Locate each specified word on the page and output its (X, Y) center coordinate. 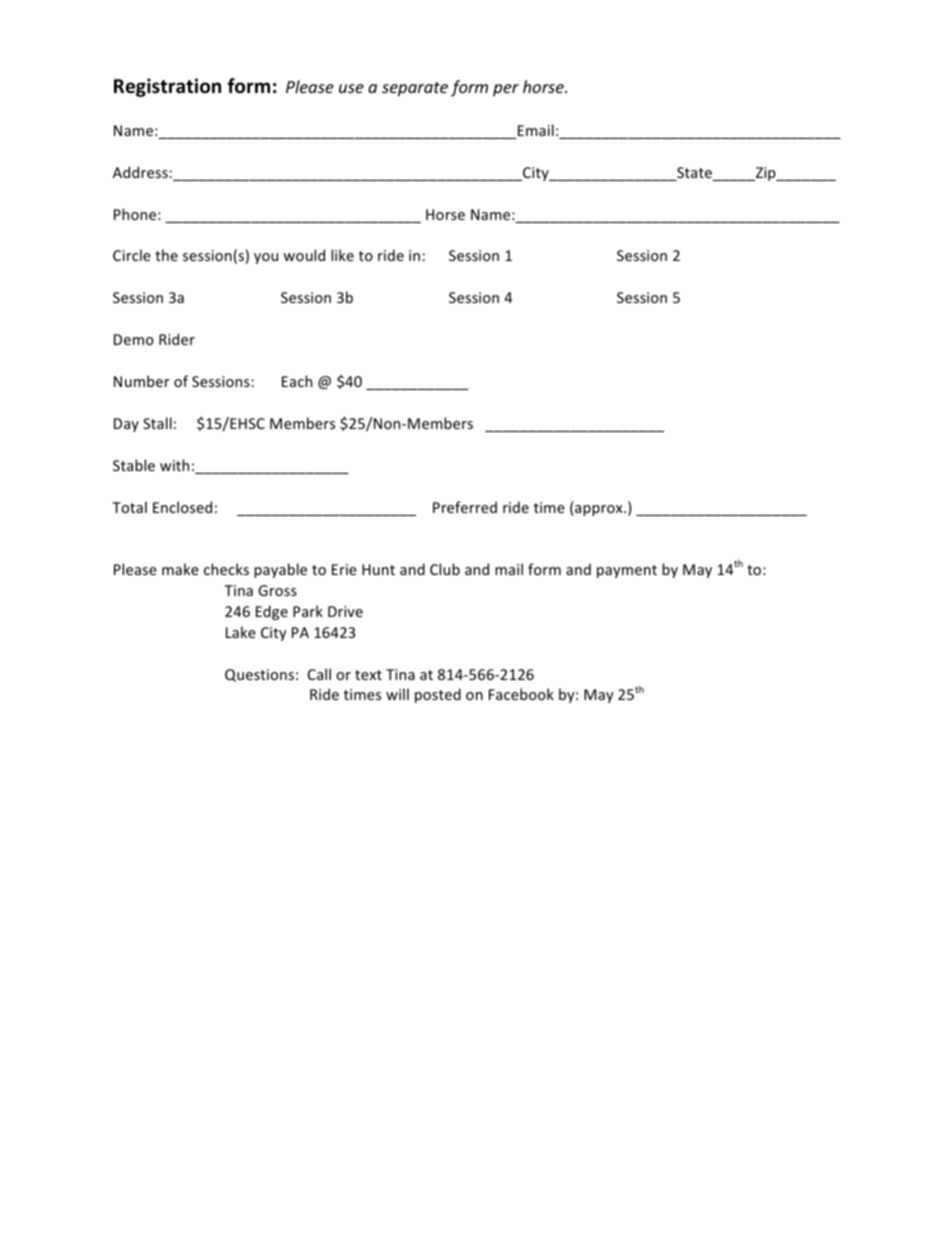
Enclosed (182, 507)
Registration (167, 87)
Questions (259, 675)
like (342, 255)
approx (599, 510)
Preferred (465, 507)
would (304, 255)
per (506, 90)
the (166, 255)
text (368, 675)
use (351, 88)
